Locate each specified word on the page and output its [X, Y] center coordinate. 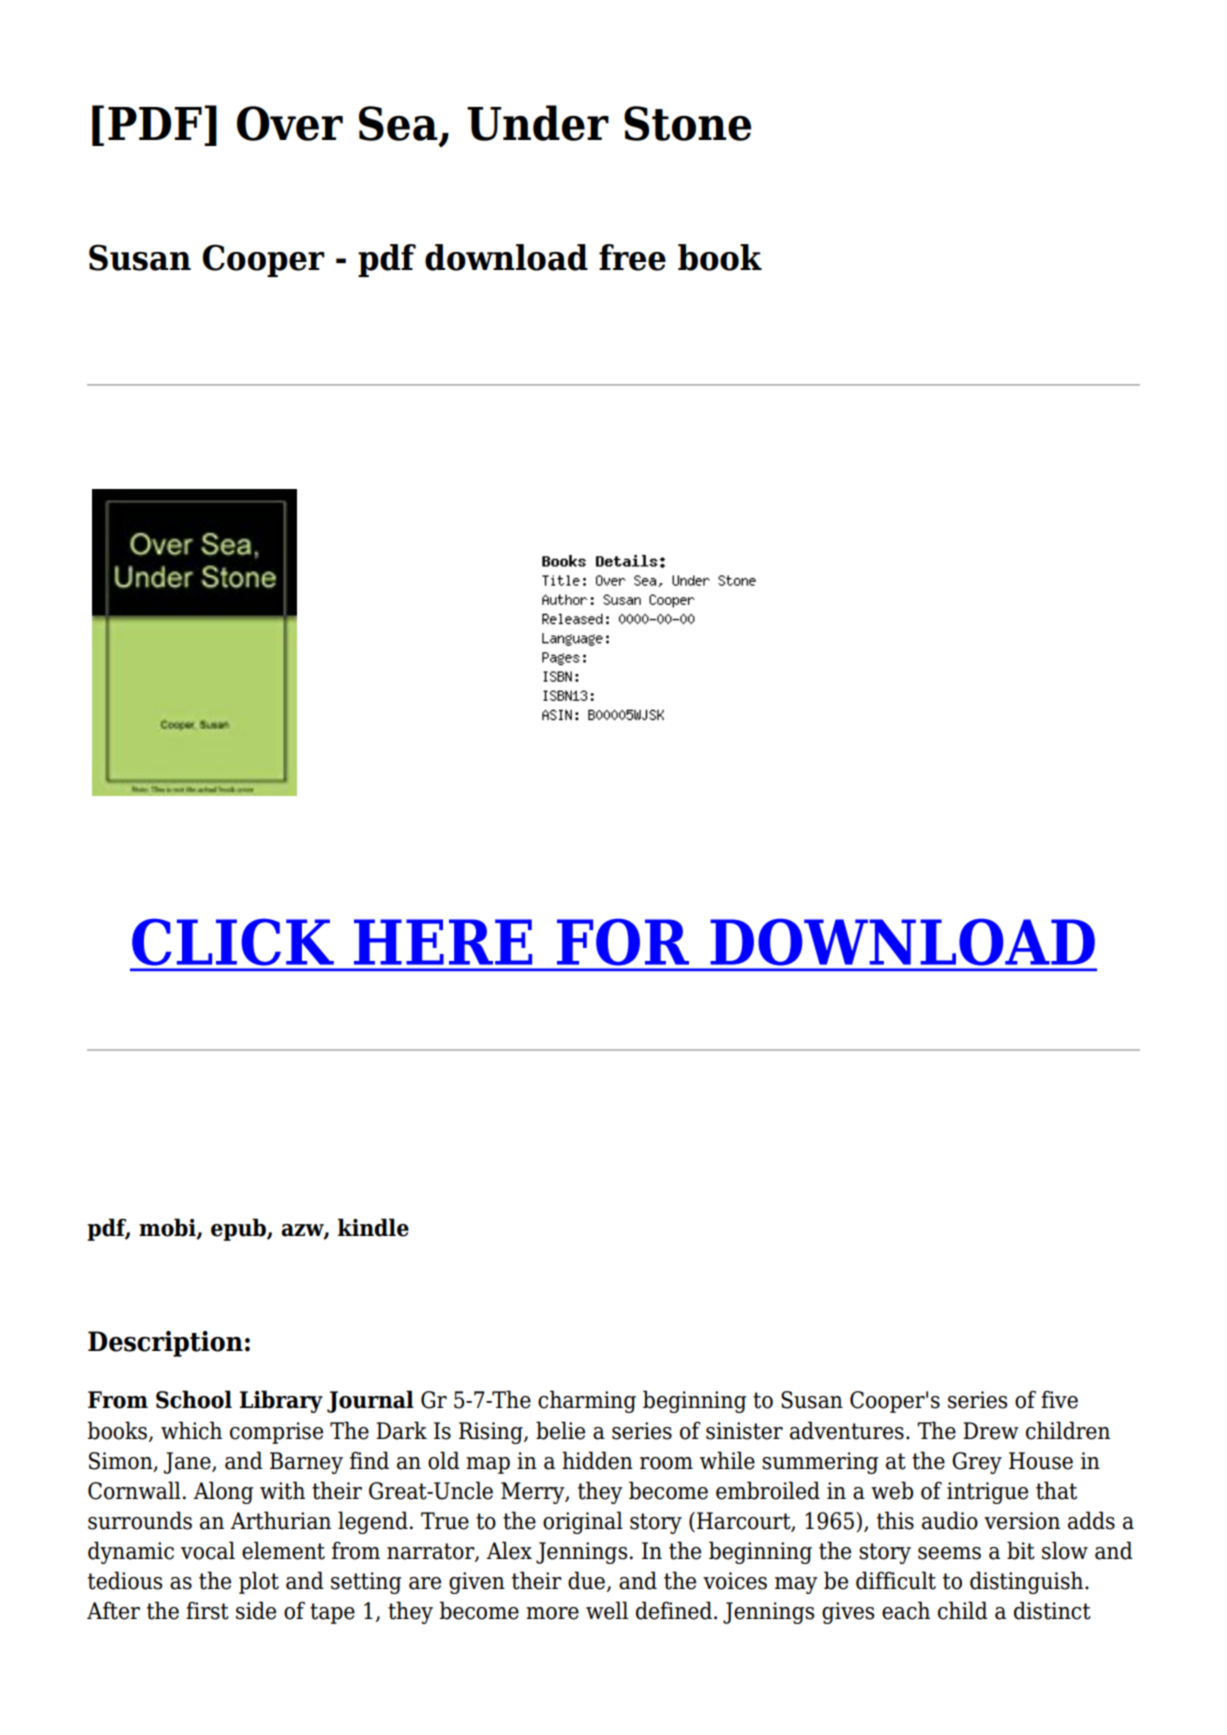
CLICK [233, 942]
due [586, 1580]
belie [560, 1430]
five [1059, 1399]
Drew [991, 1431]
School [194, 1399]
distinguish [1028, 1582]
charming [587, 1401]
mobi [168, 1228]
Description [165, 1344]
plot [259, 1582]
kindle [373, 1227]
